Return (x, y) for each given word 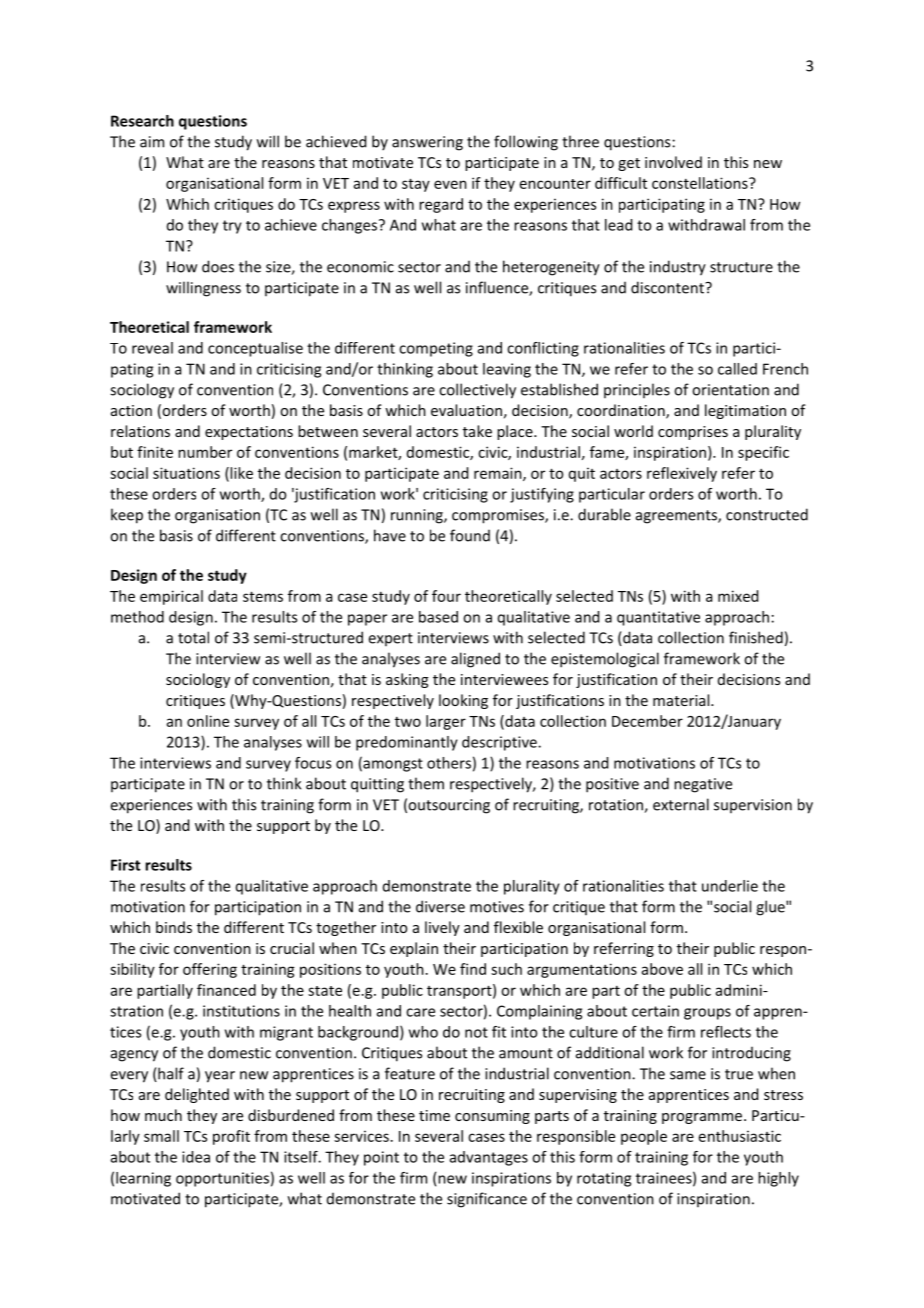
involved (673, 162)
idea (196, 1157)
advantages (489, 1158)
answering (427, 143)
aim (152, 142)
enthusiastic (740, 1136)
